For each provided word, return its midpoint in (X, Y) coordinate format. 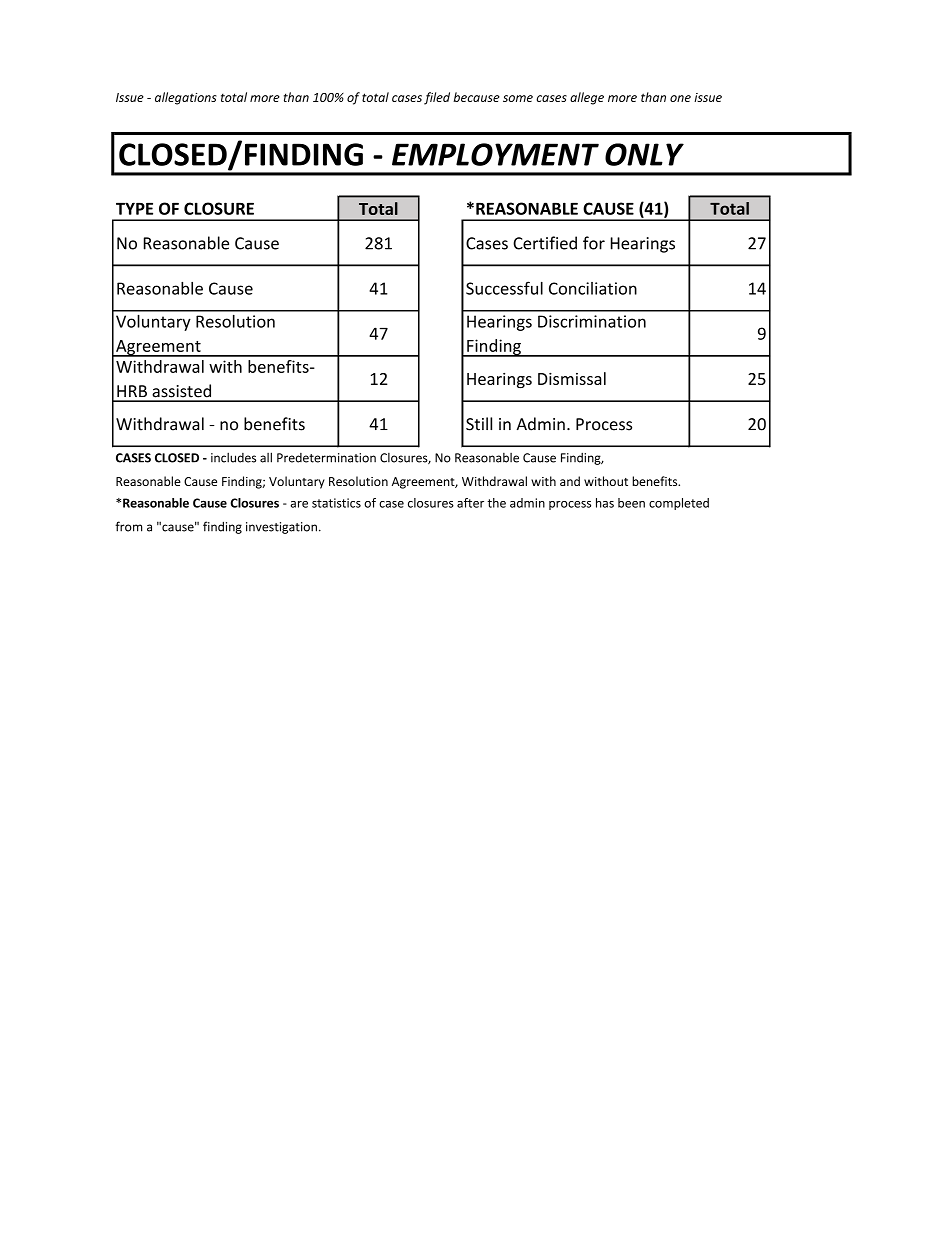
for (594, 243)
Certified (545, 243)
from (128, 526)
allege (587, 98)
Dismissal (572, 378)
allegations (186, 98)
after (470, 503)
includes (233, 457)
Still (479, 424)
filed (437, 98)
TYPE (134, 208)
